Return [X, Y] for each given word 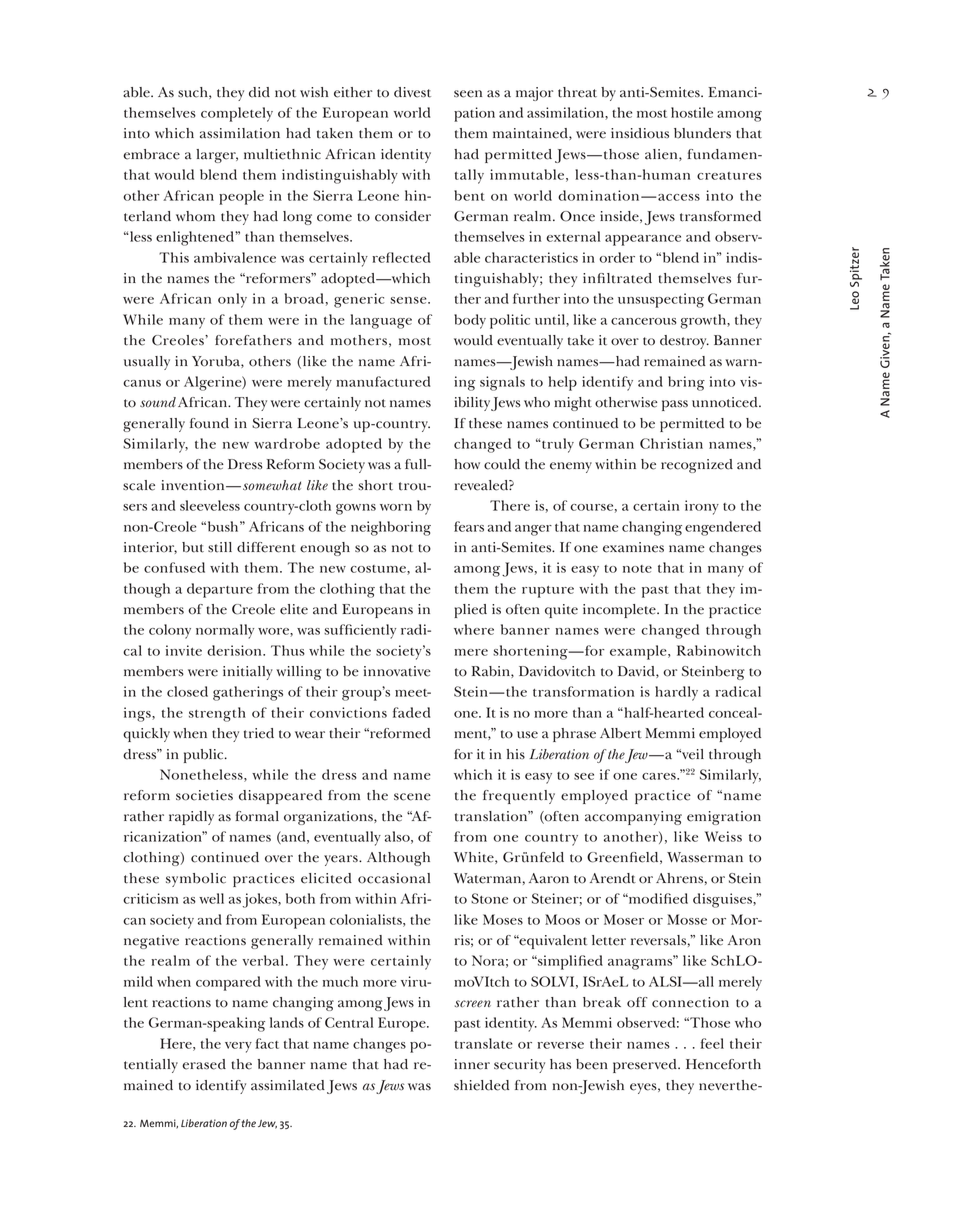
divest [412, 92]
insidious [640, 133]
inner [472, 1064]
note [637, 569]
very [238, 1047]
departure [220, 590]
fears [469, 526]
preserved [646, 1066]
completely [237, 114]
